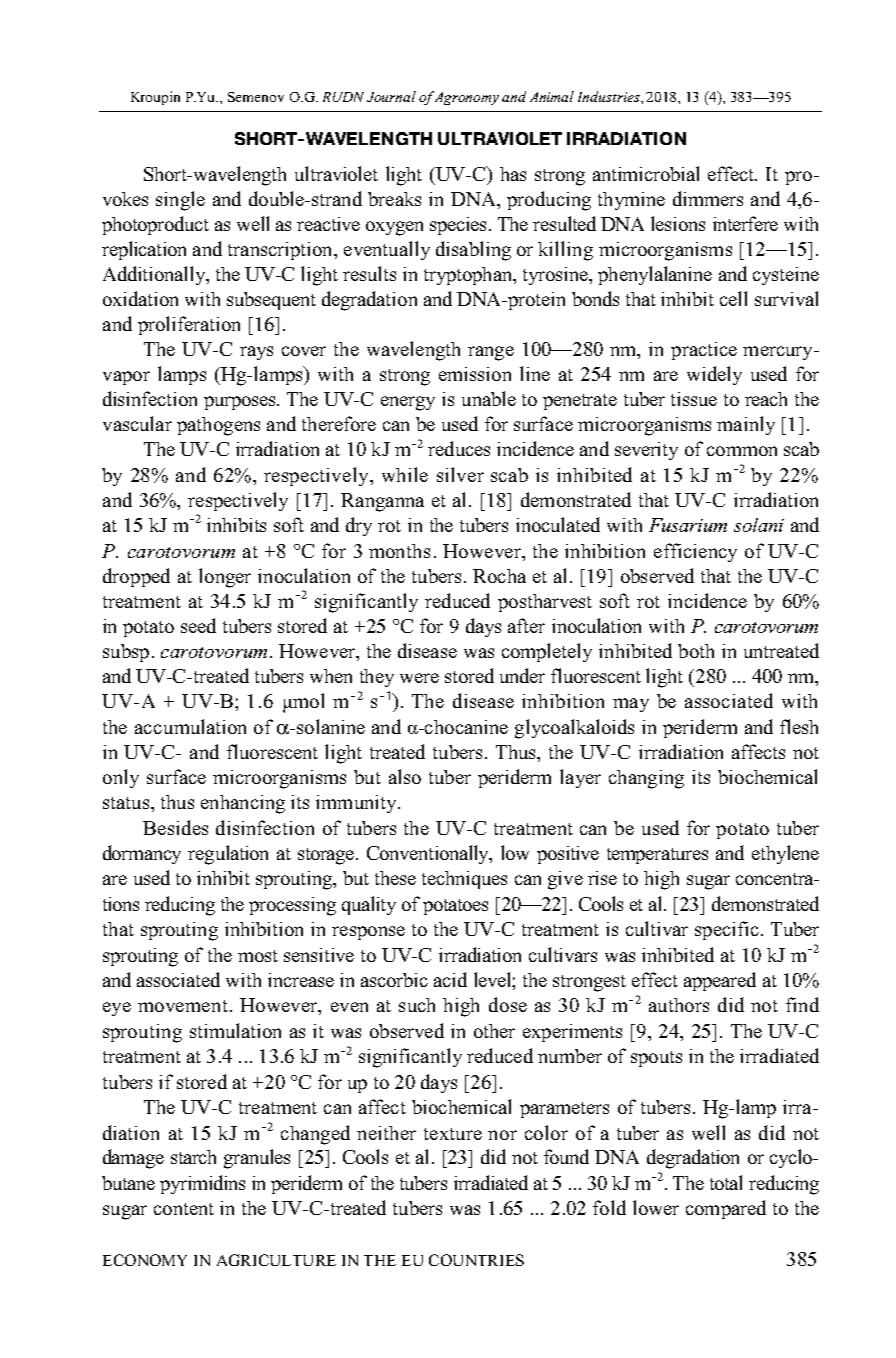 This image has width=896, height=1358. I want to click on changing, so click(646, 779).
